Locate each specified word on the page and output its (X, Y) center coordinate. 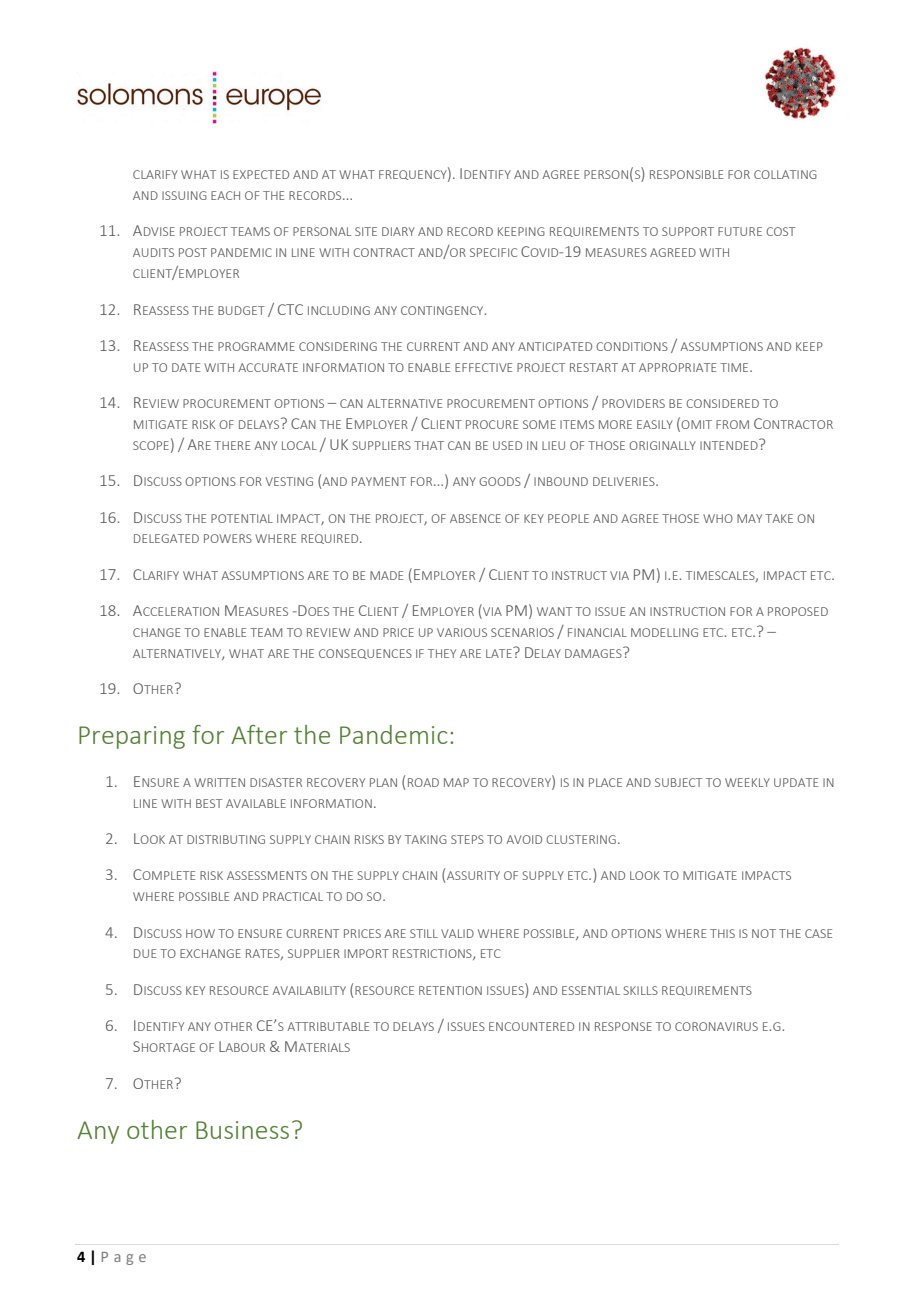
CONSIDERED (722, 403)
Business (242, 1130)
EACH (225, 195)
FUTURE (740, 231)
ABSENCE (475, 518)
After (259, 734)
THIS (722, 933)
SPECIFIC (493, 252)
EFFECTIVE (483, 367)
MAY (749, 518)
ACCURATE (268, 367)
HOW (200, 933)
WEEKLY (747, 782)
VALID (457, 933)
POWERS (228, 538)
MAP (456, 782)
